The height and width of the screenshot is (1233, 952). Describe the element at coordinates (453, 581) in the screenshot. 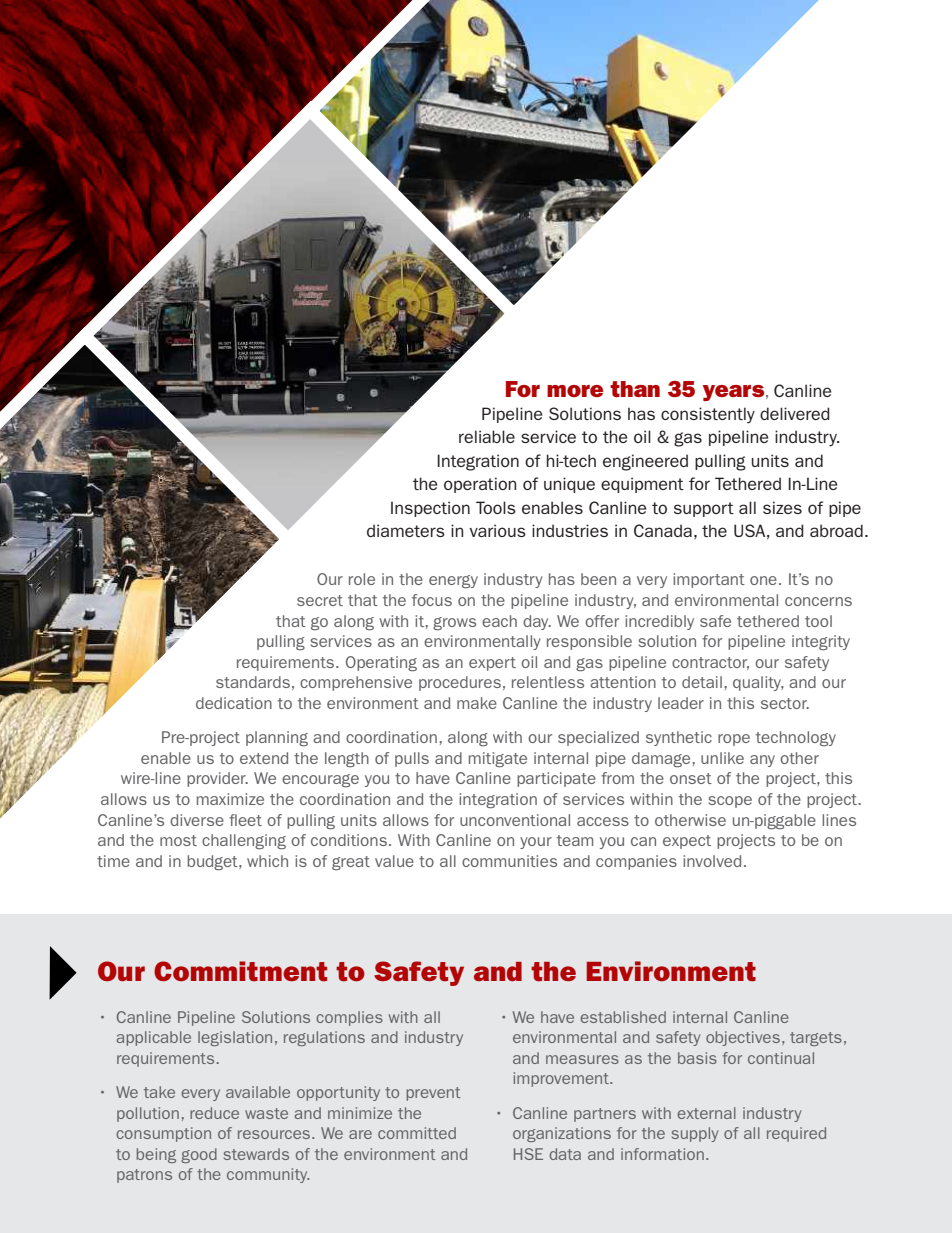

I see `energy` at that location.
